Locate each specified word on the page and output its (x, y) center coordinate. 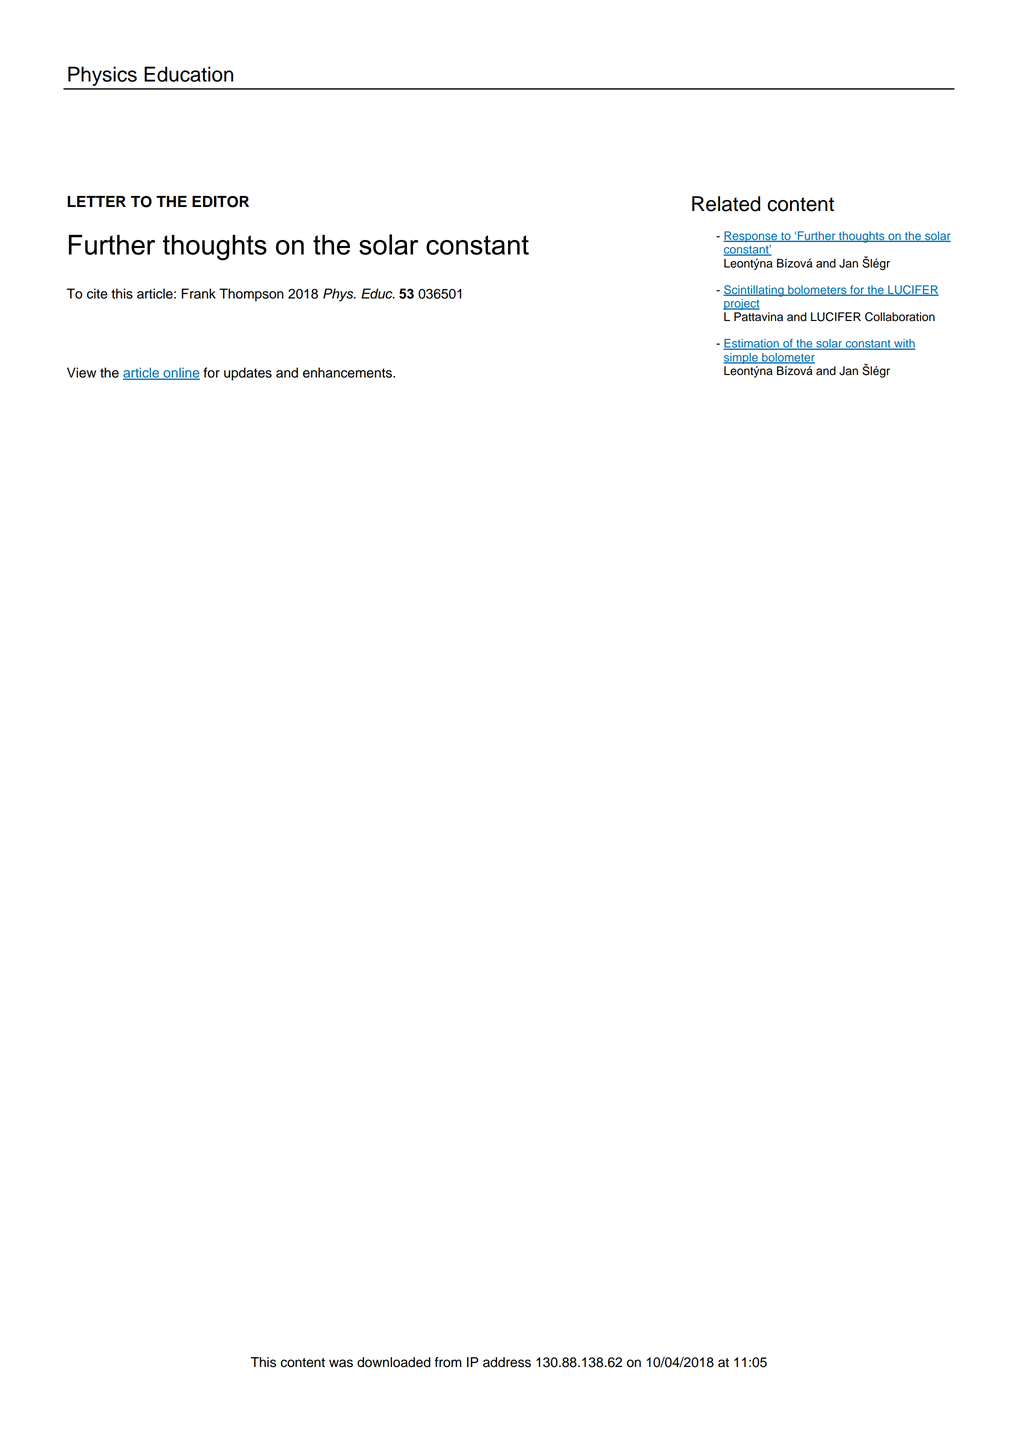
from (448, 1362)
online (180, 374)
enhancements (348, 372)
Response (751, 237)
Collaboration (900, 317)
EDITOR (220, 202)
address (507, 1362)
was (341, 1363)
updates (248, 374)
